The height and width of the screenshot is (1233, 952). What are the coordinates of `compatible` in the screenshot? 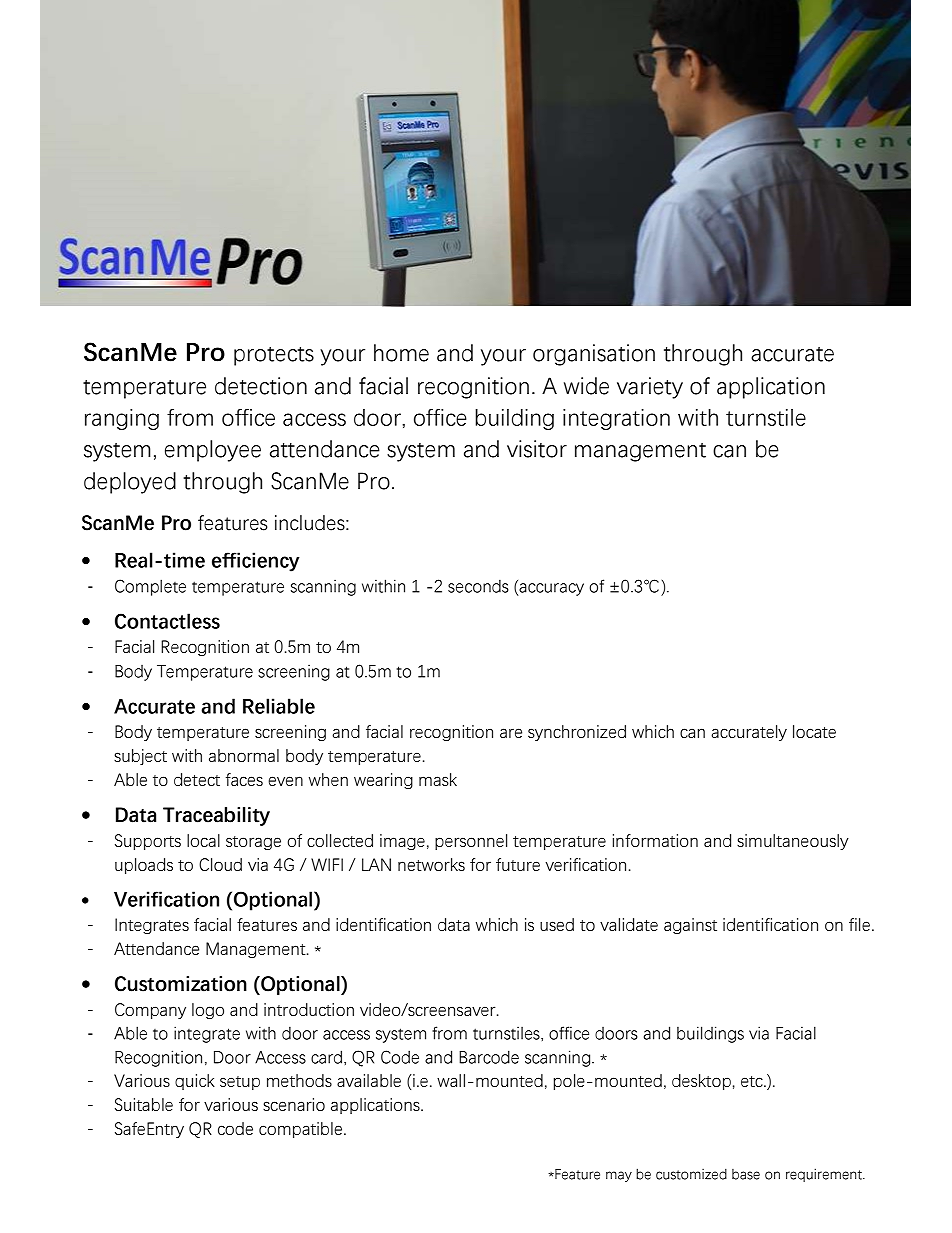 It's located at (302, 1130).
